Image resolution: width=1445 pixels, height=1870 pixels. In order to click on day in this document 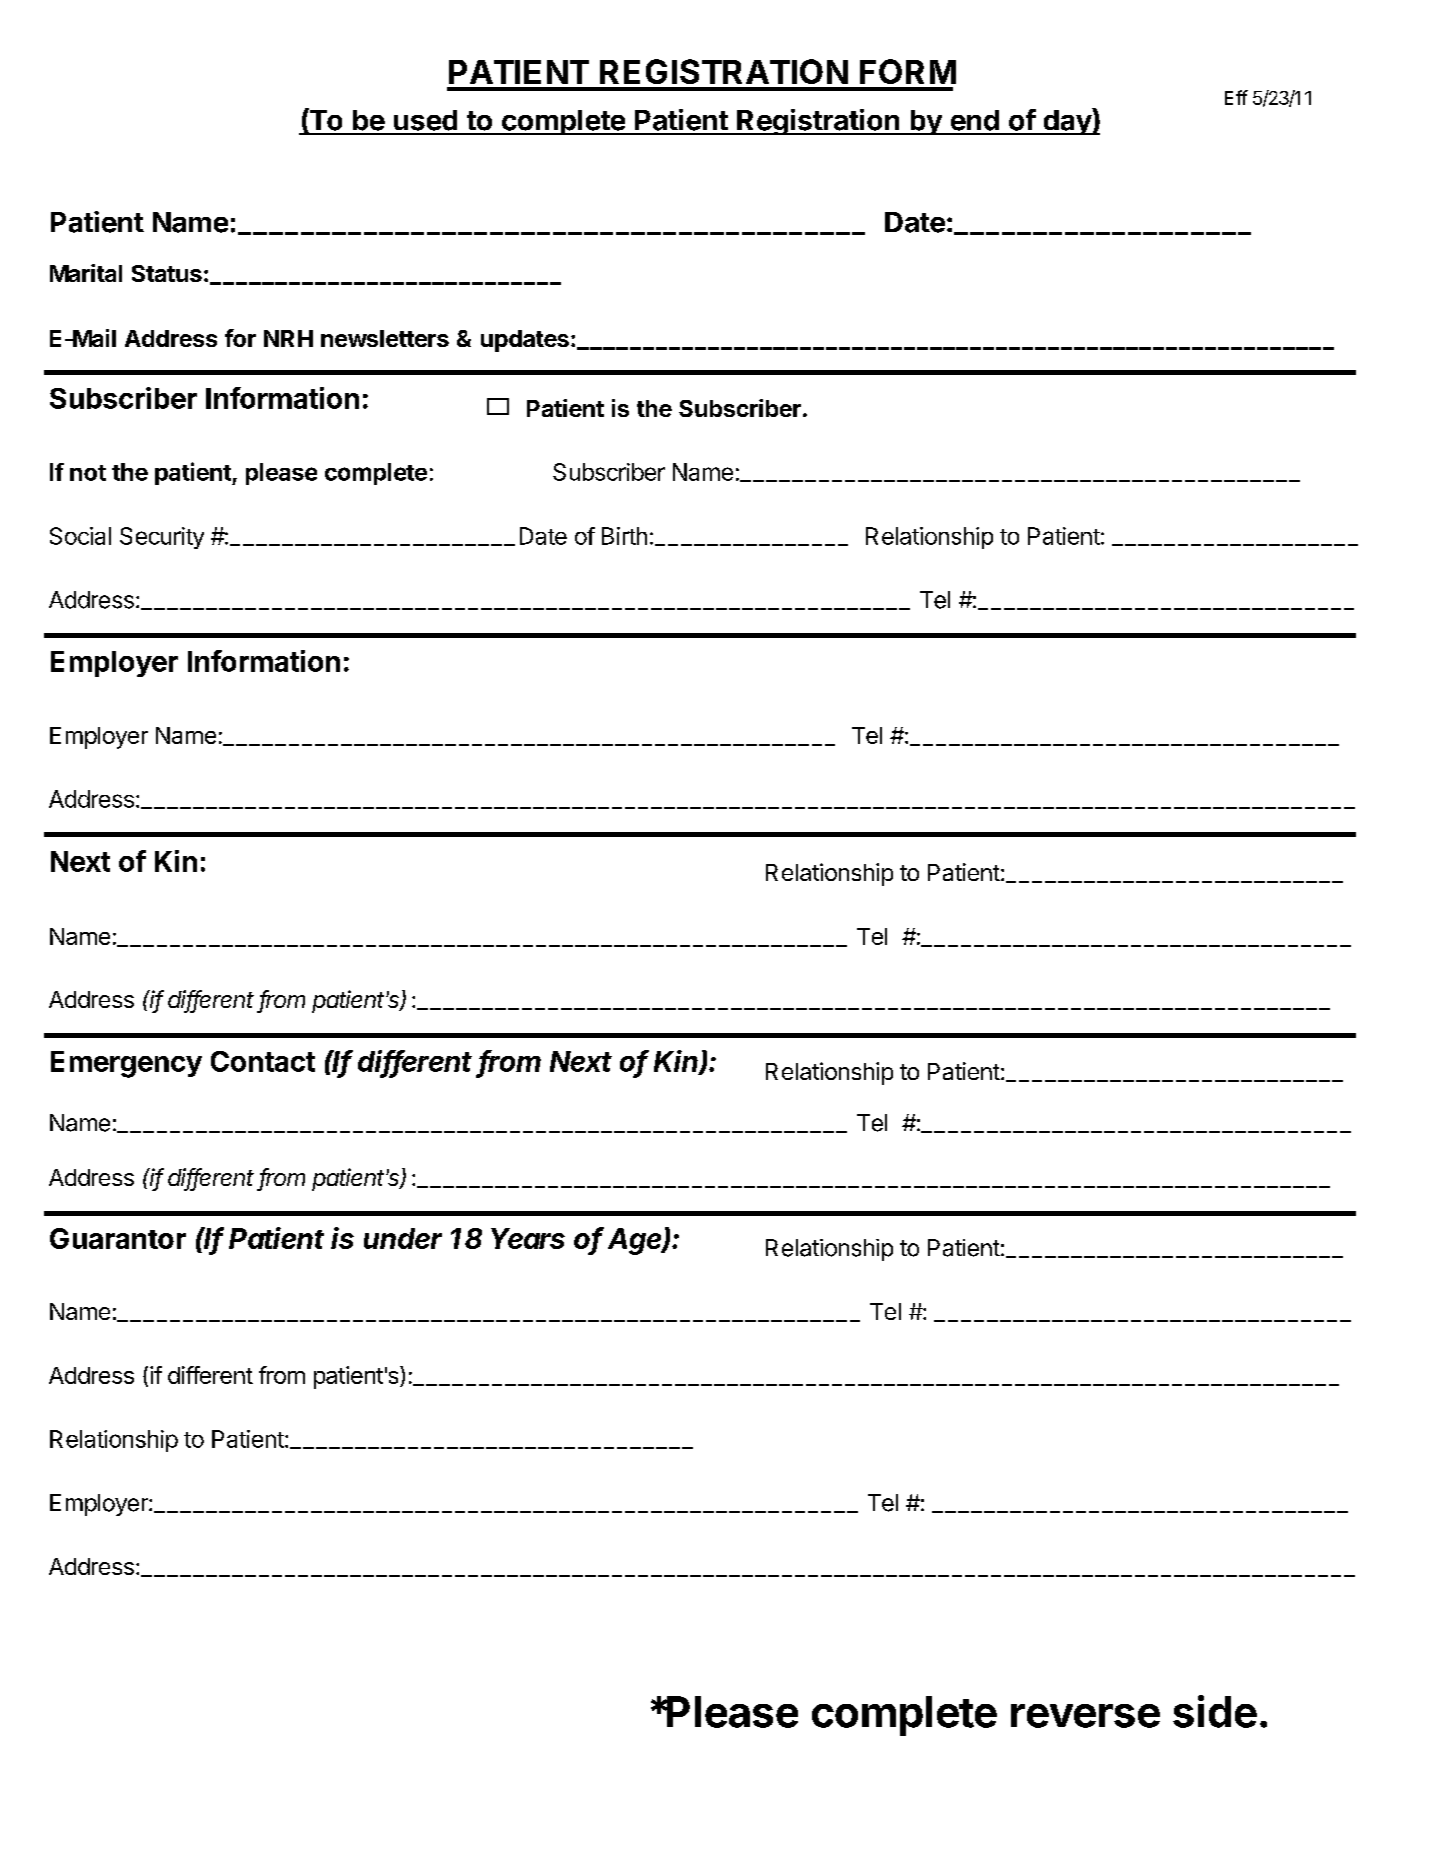, I will do `click(1067, 121)`.
